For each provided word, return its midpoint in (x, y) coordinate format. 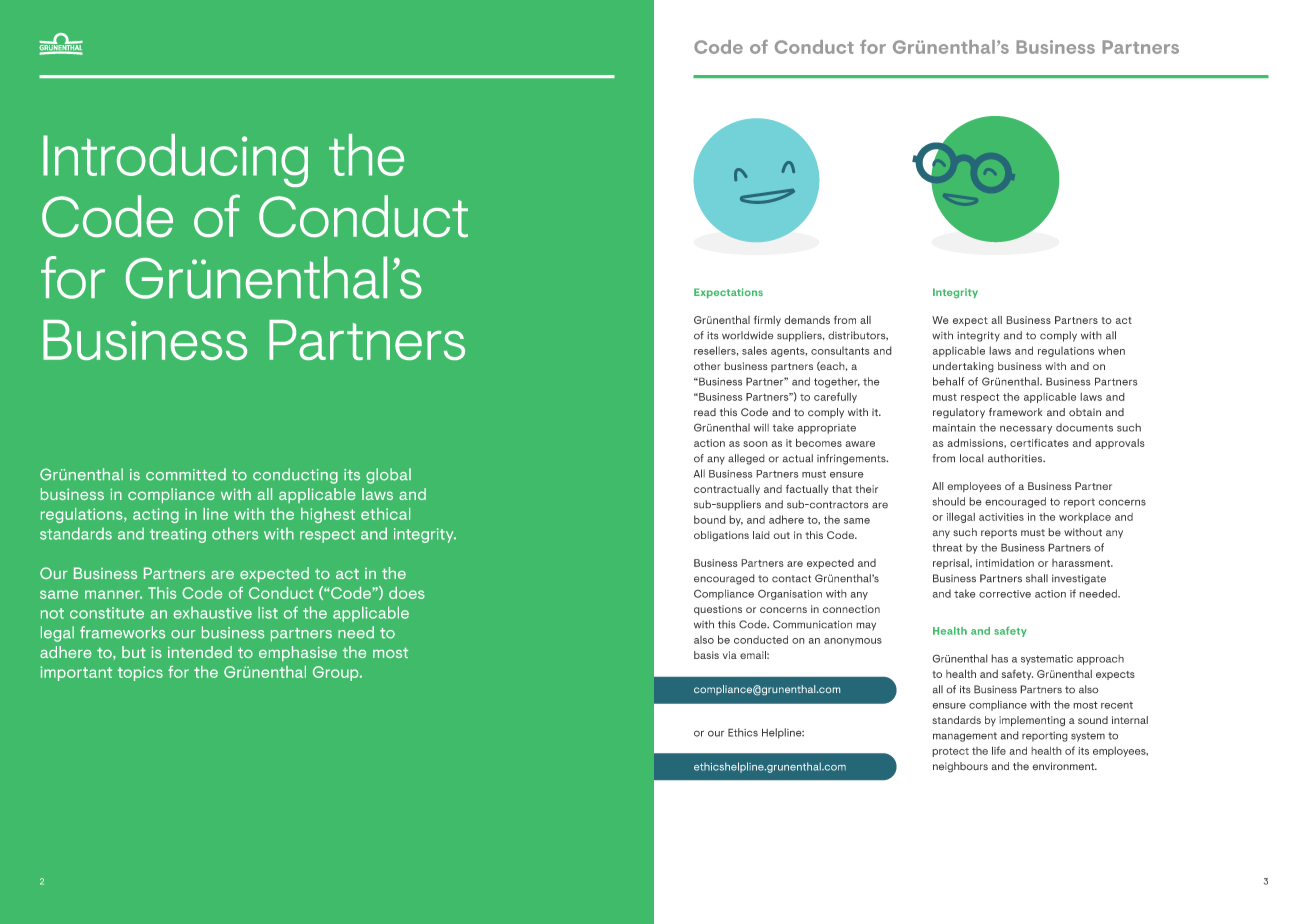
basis (706, 655)
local (972, 458)
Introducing (175, 160)
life (999, 750)
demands (807, 319)
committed (186, 474)
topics (140, 673)
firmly (767, 320)
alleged (746, 459)
